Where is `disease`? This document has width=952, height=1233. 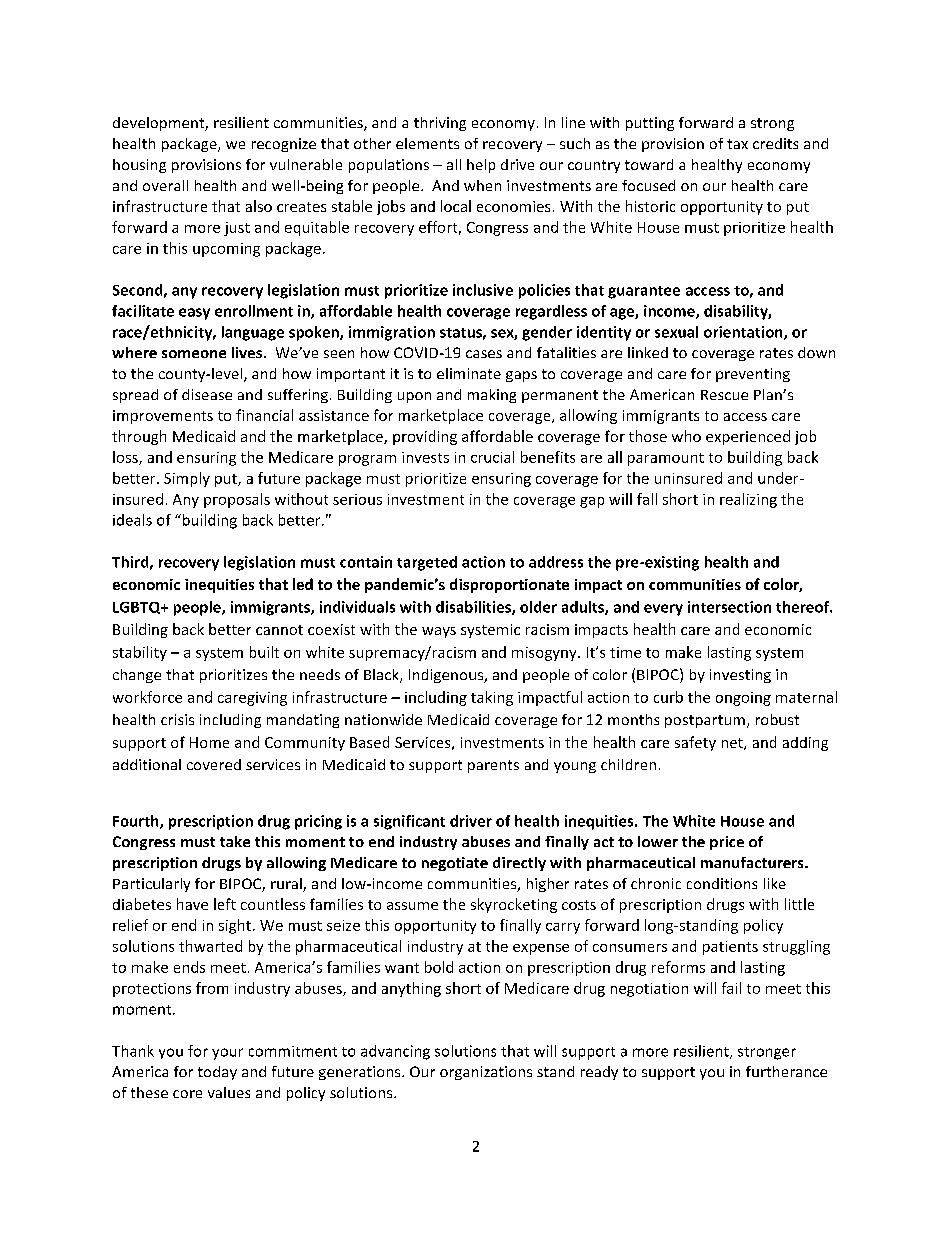
disease is located at coordinates (207, 394).
